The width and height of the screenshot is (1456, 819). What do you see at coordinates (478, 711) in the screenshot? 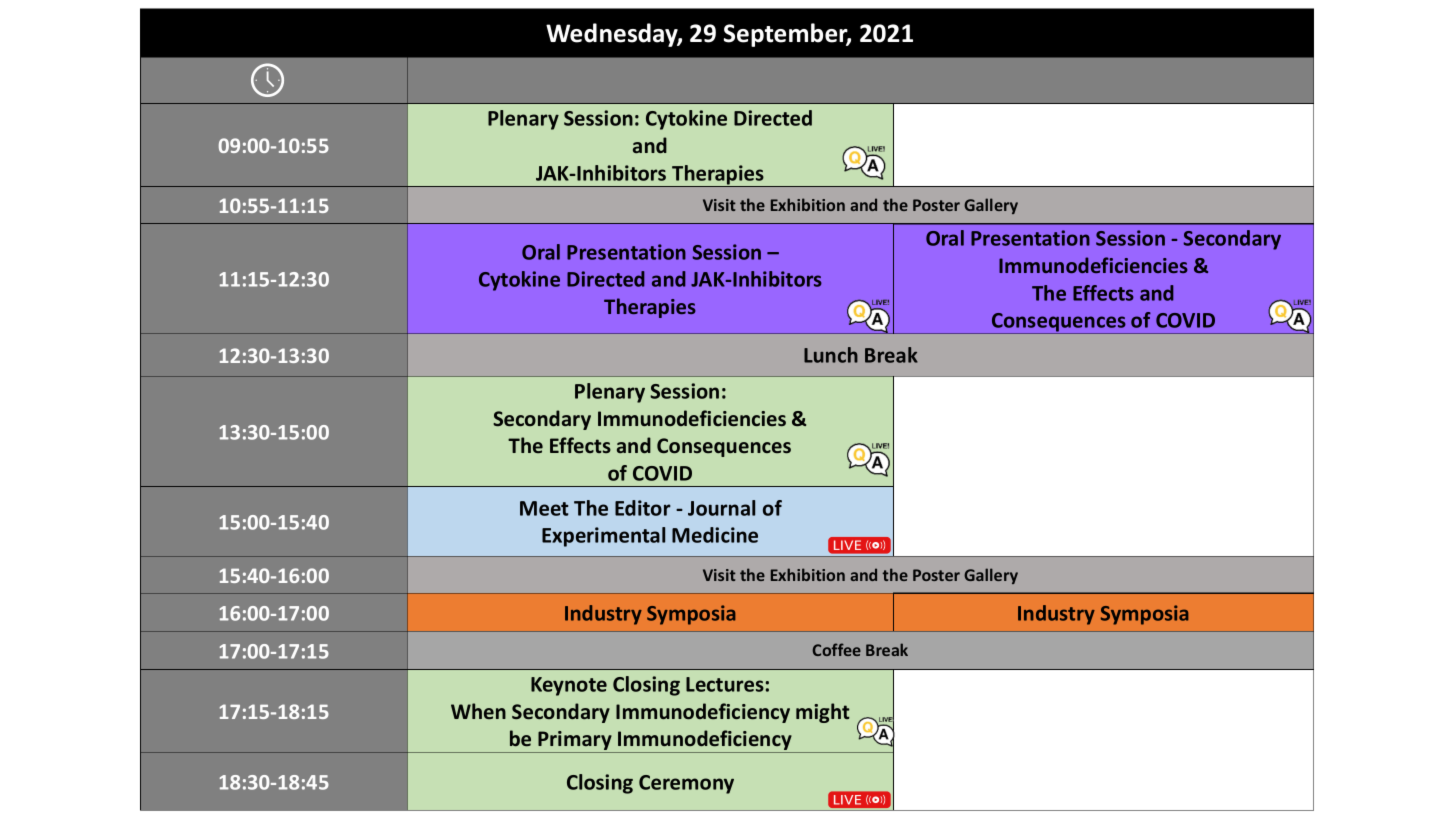
I see `When` at bounding box center [478, 711].
